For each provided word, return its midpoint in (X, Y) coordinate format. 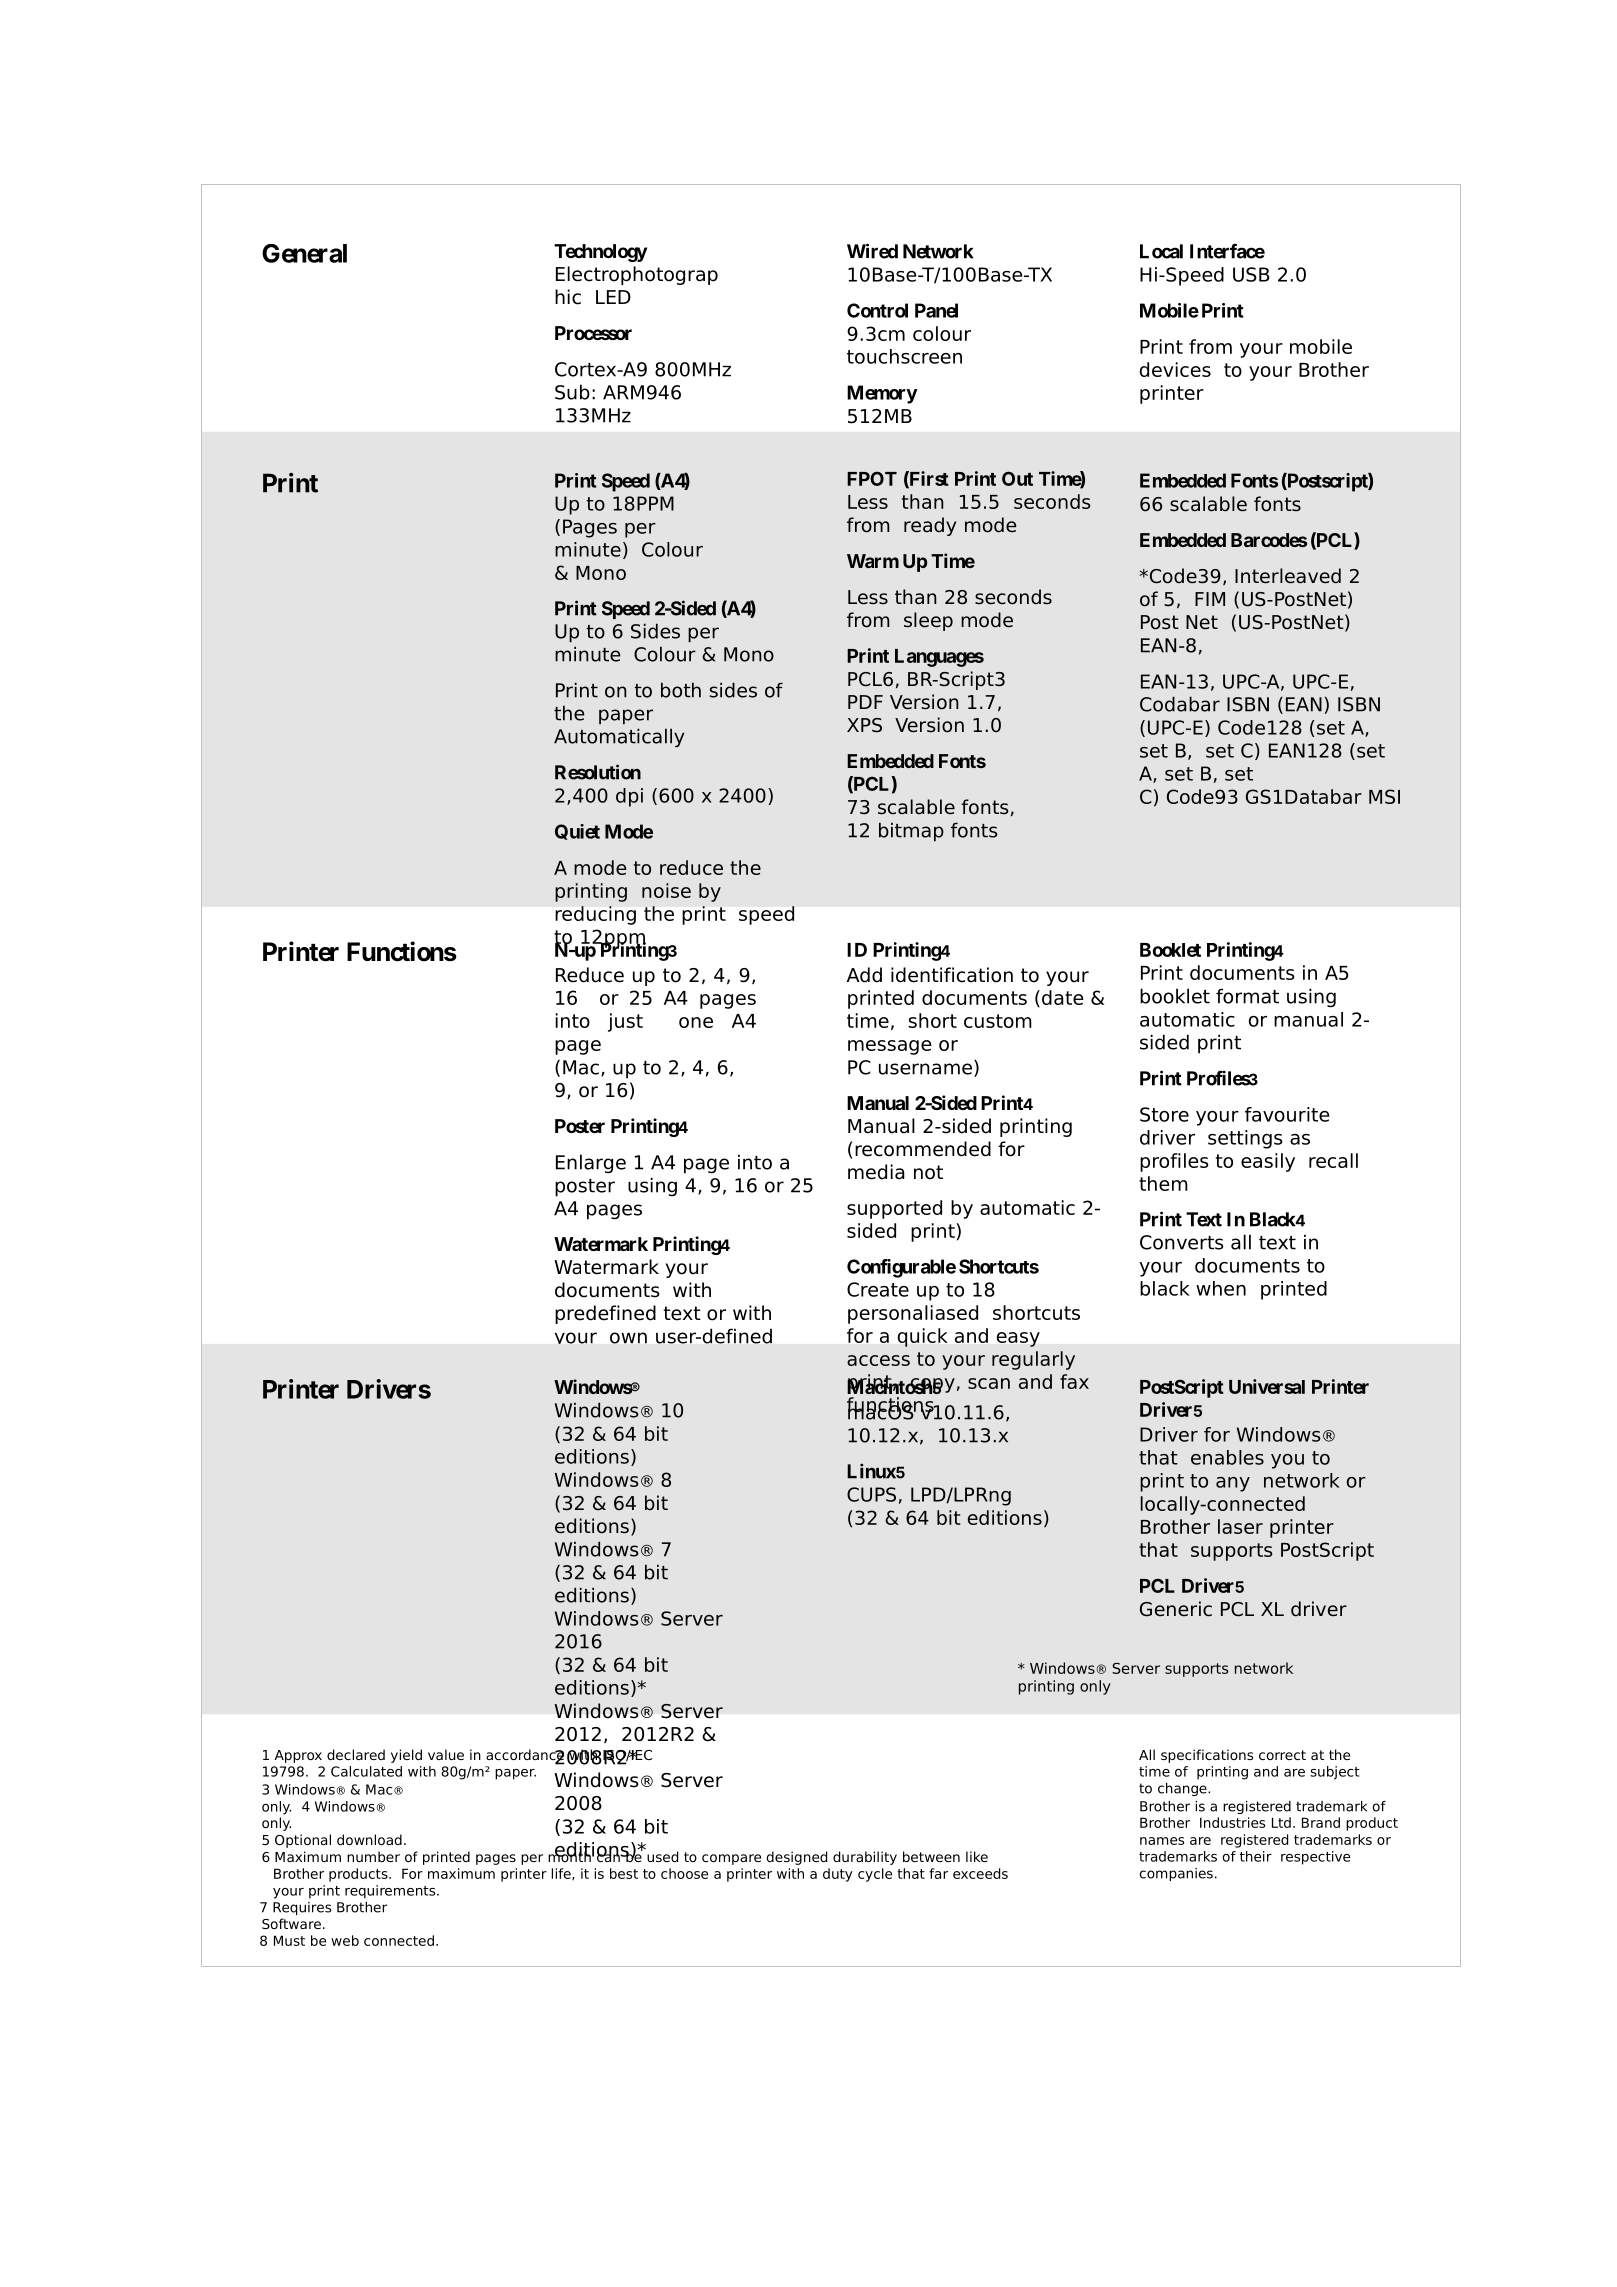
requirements (391, 1892)
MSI (1384, 796)
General (304, 253)
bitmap (911, 832)
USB (1251, 274)
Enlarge (591, 1164)
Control (877, 310)
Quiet (577, 832)
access (878, 1360)
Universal (1267, 1386)
